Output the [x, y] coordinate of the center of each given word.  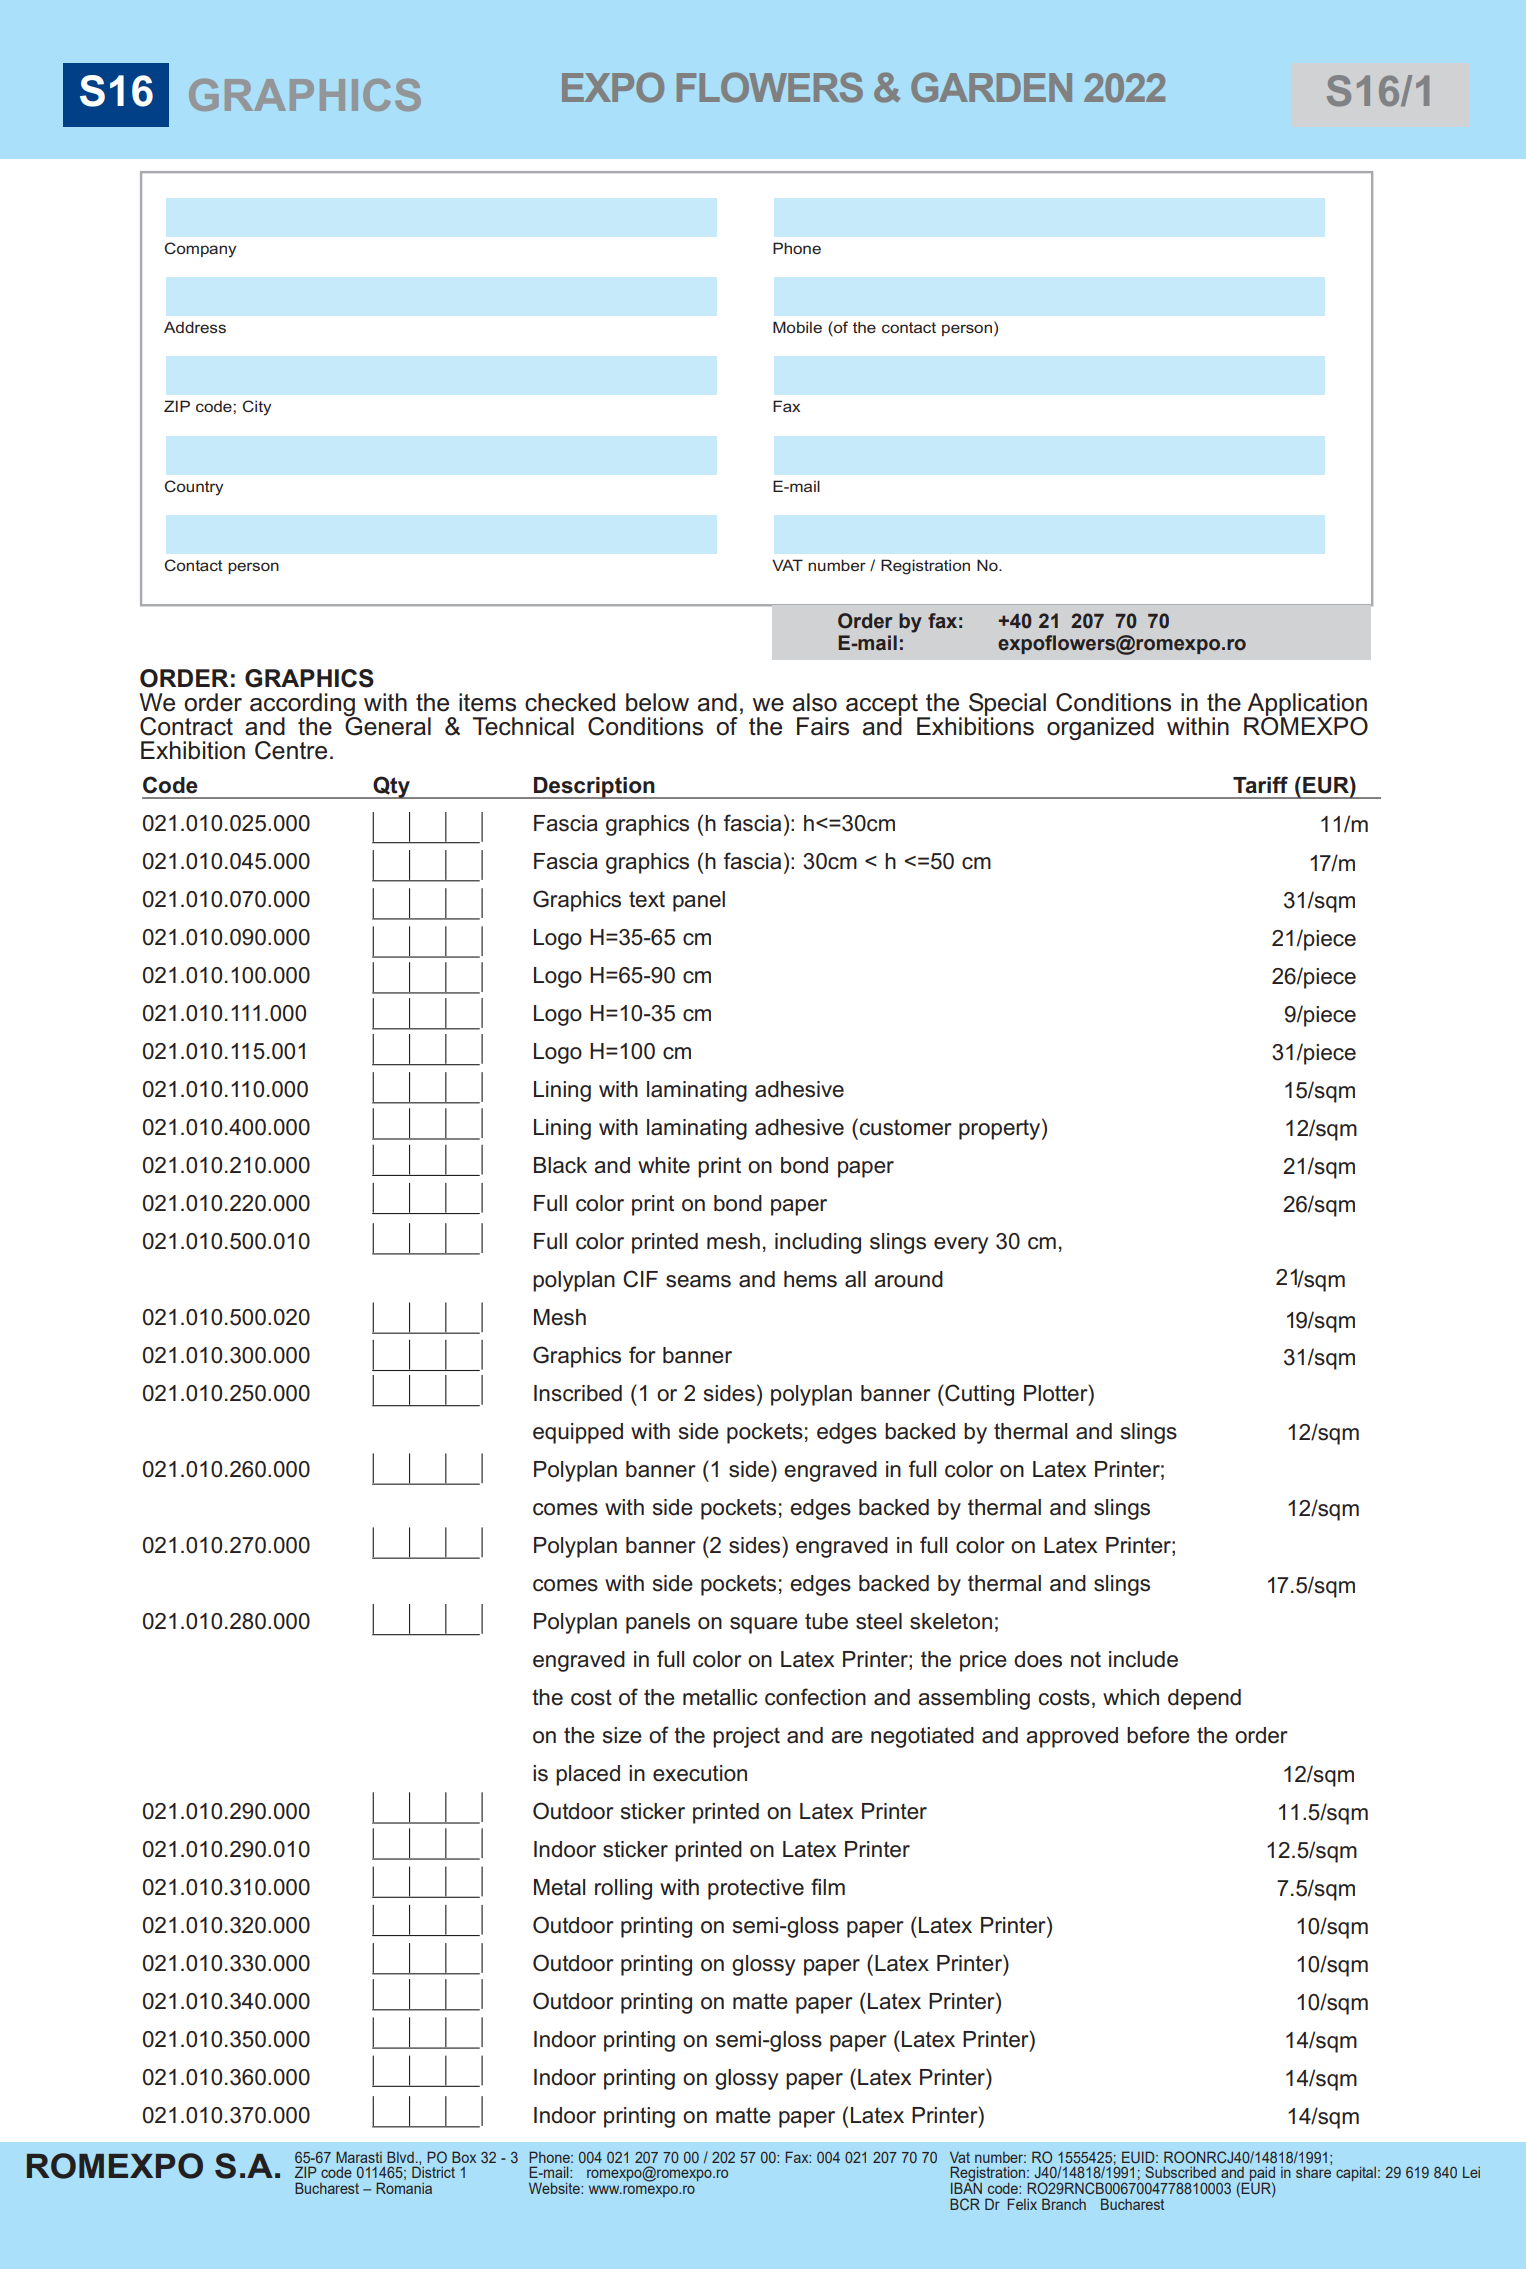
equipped [578, 1433]
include [1143, 1659]
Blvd [400, 2157]
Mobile [797, 327]
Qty [391, 787]
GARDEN [991, 87]
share [1313, 2172]
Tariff [1260, 785]
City [256, 408]
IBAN [966, 2187]
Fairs [823, 726]
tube [826, 1621]
